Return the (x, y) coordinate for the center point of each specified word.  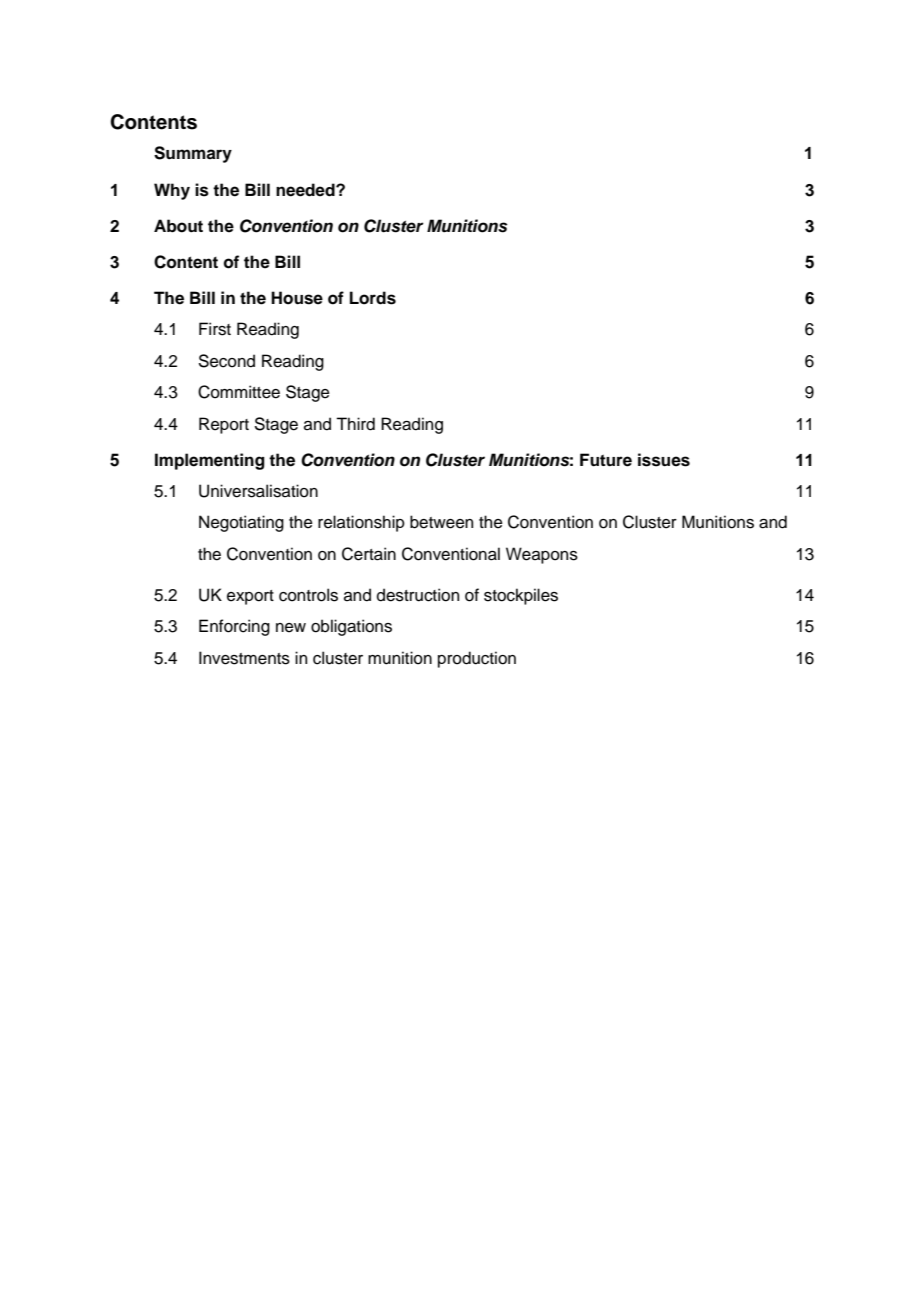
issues (664, 460)
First (215, 329)
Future (606, 460)
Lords (373, 298)
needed (306, 190)
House (297, 298)
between (441, 522)
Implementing (210, 461)
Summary (193, 154)
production (477, 659)
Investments (244, 658)
